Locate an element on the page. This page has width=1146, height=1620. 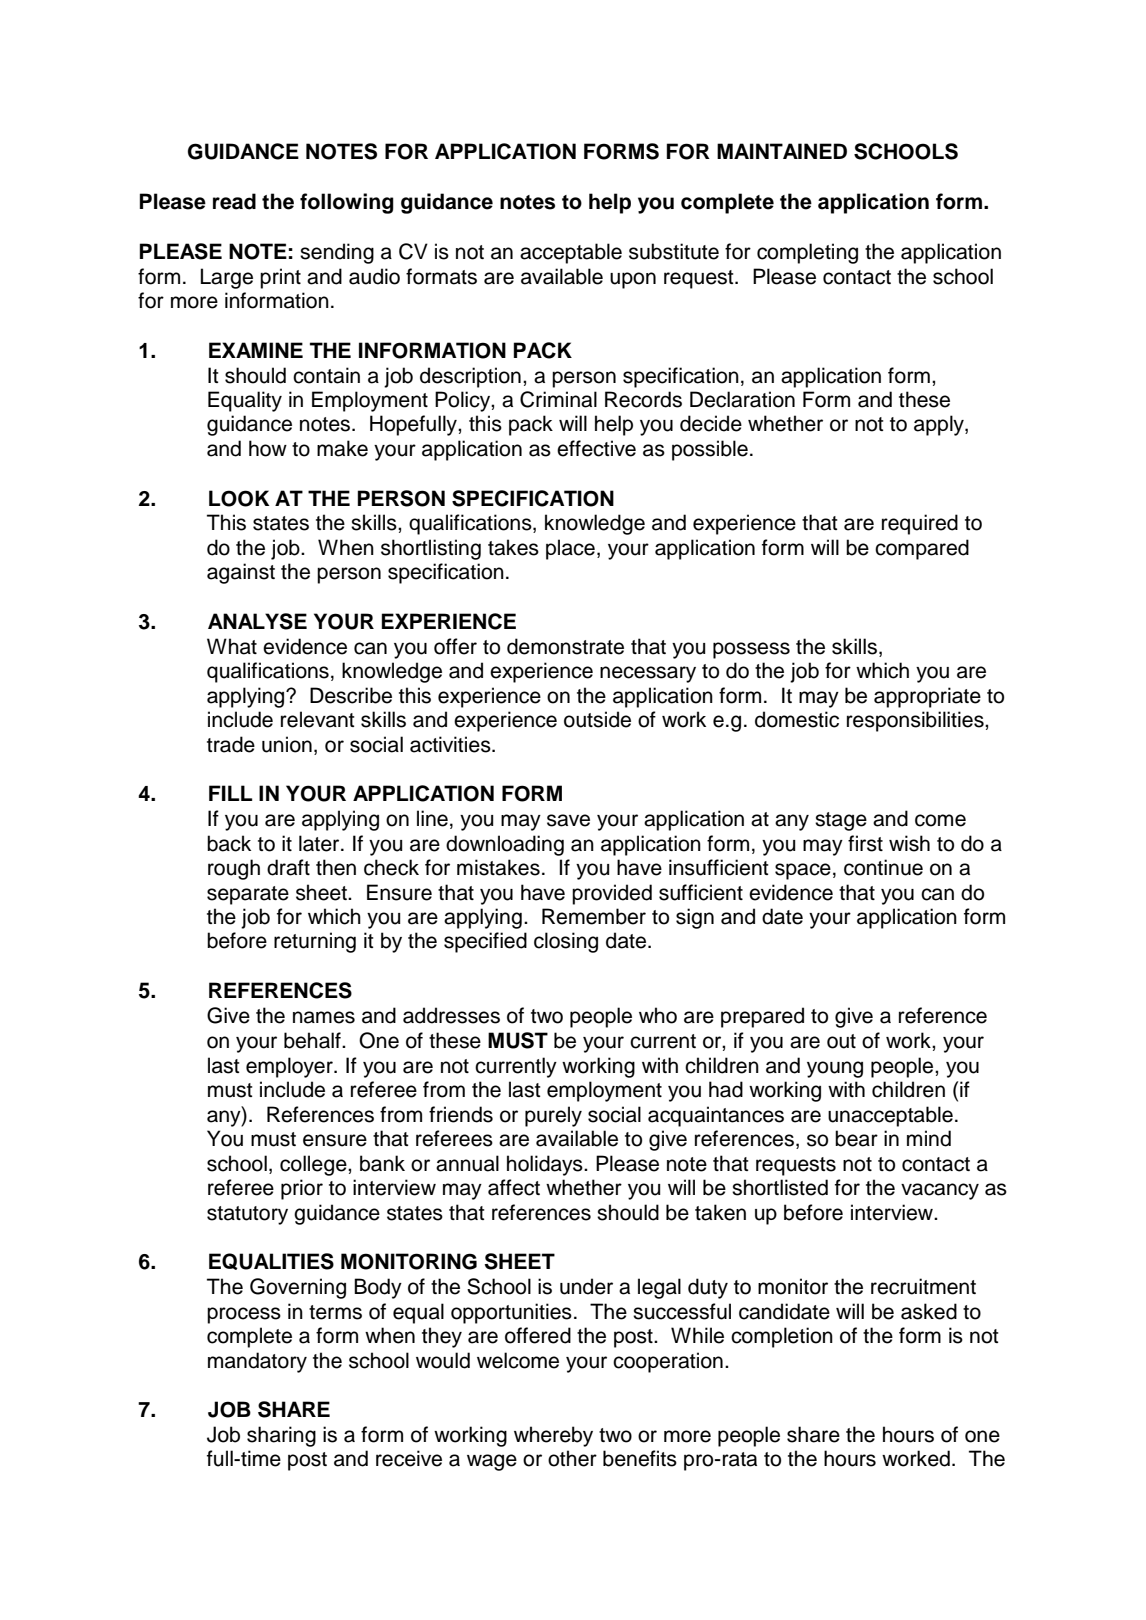
following is located at coordinates (347, 203).
